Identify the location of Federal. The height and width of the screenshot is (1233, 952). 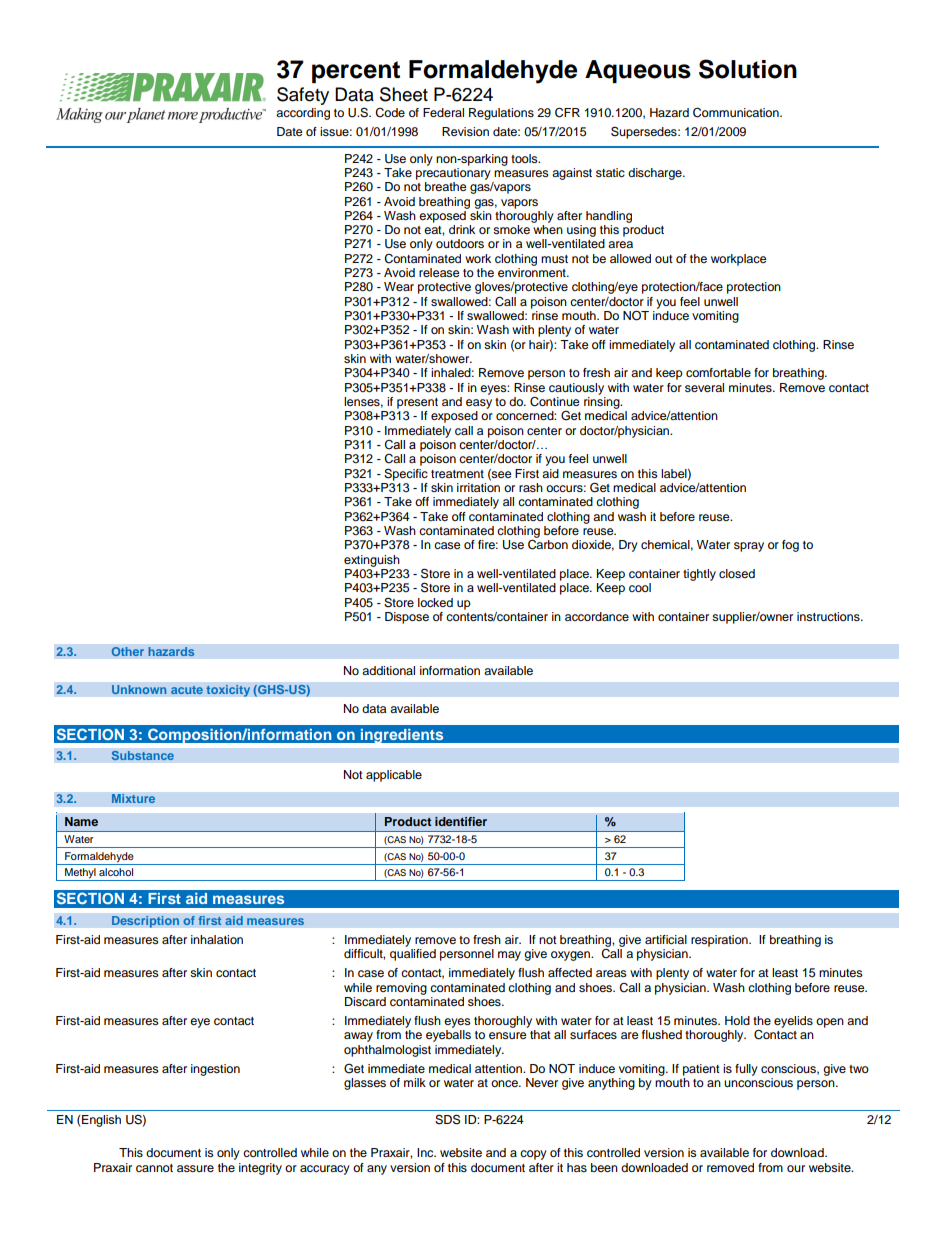
(443, 112).
